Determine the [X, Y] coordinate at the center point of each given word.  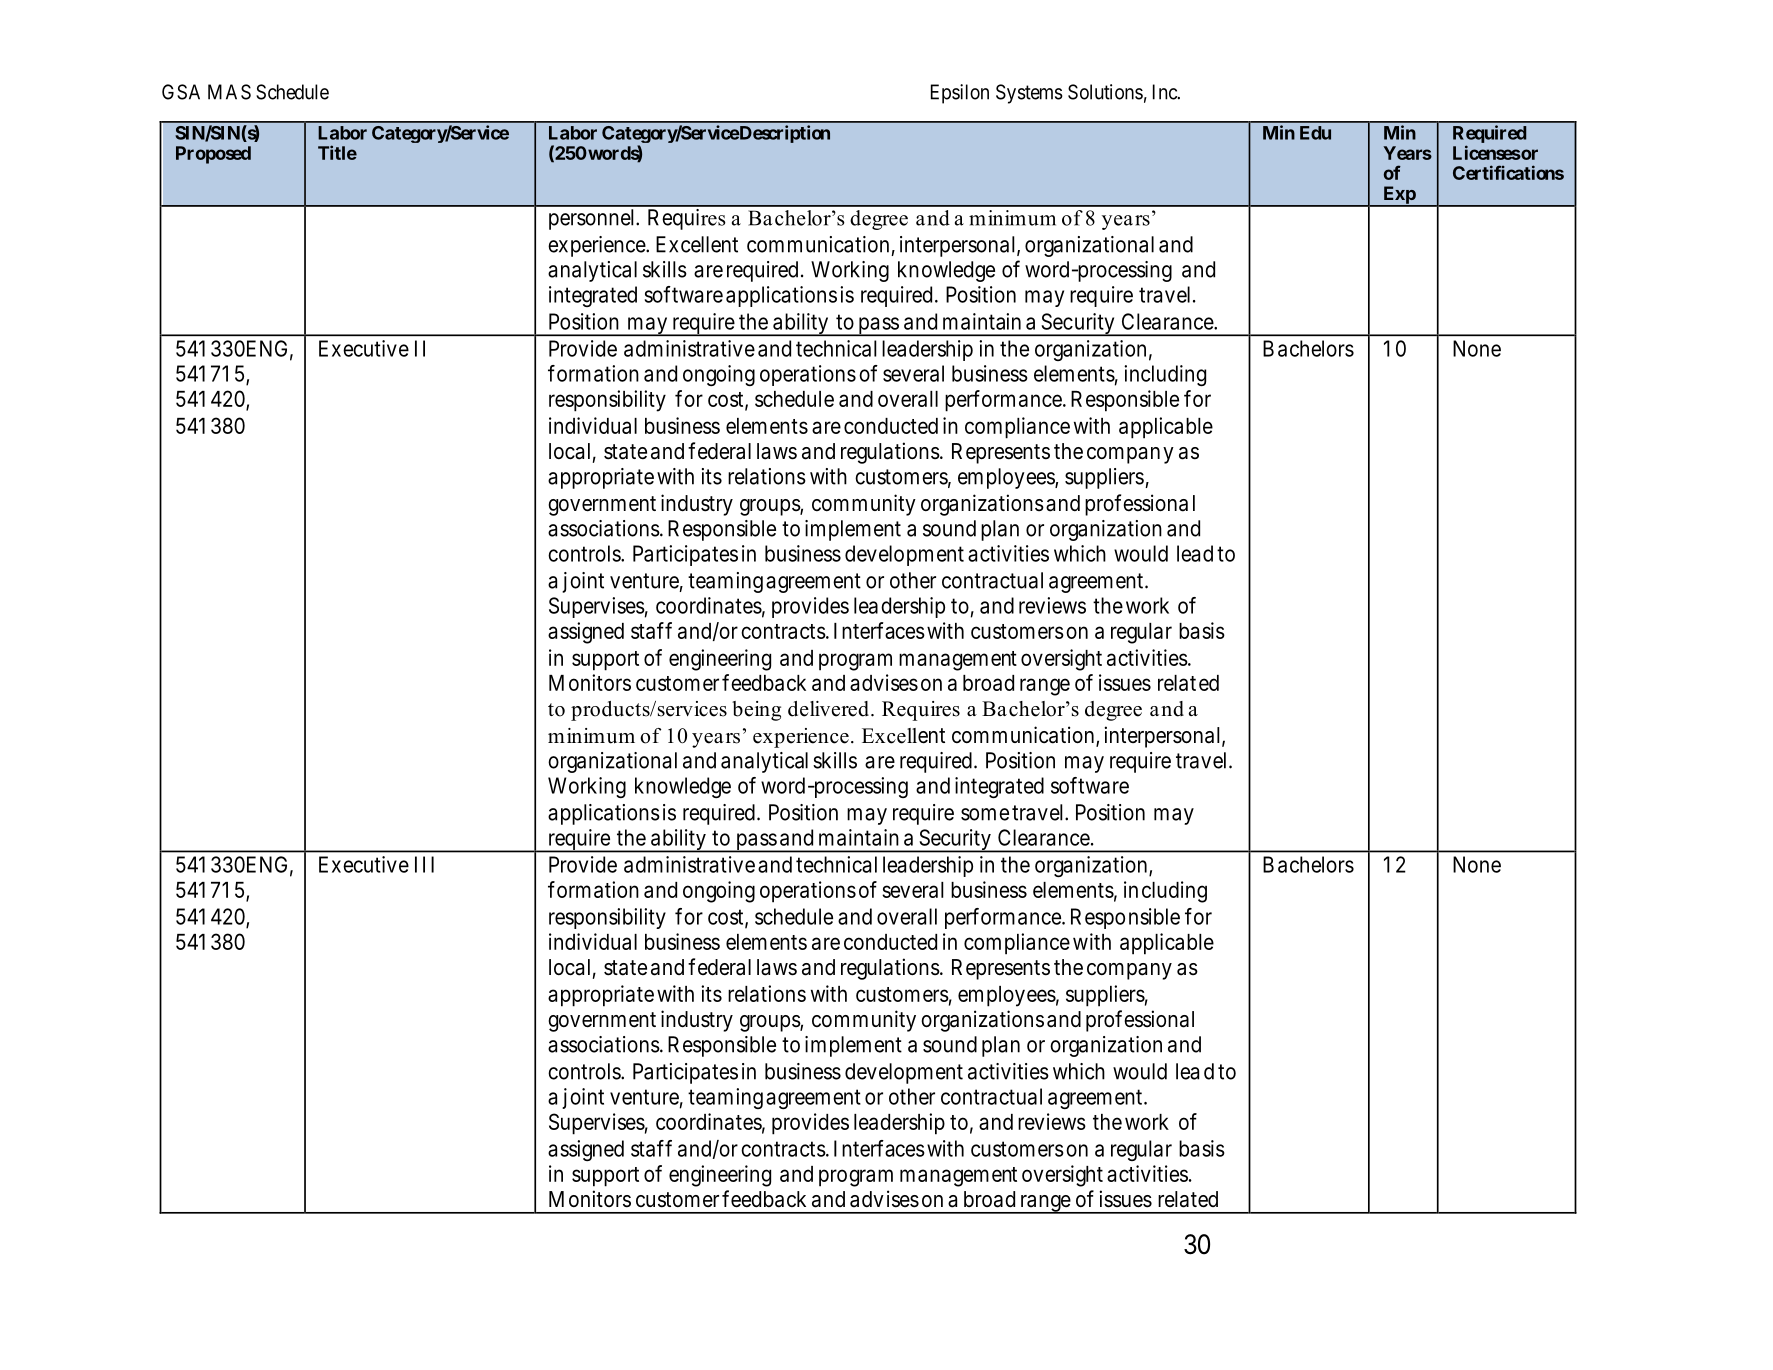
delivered [828, 709]
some [985, 814]
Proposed [213, 155]
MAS [229, 92]
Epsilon [960, 94]
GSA [181, 92]
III [424, 864]
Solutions [1105, 92]
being [756, 711]
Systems [1029, 94]
